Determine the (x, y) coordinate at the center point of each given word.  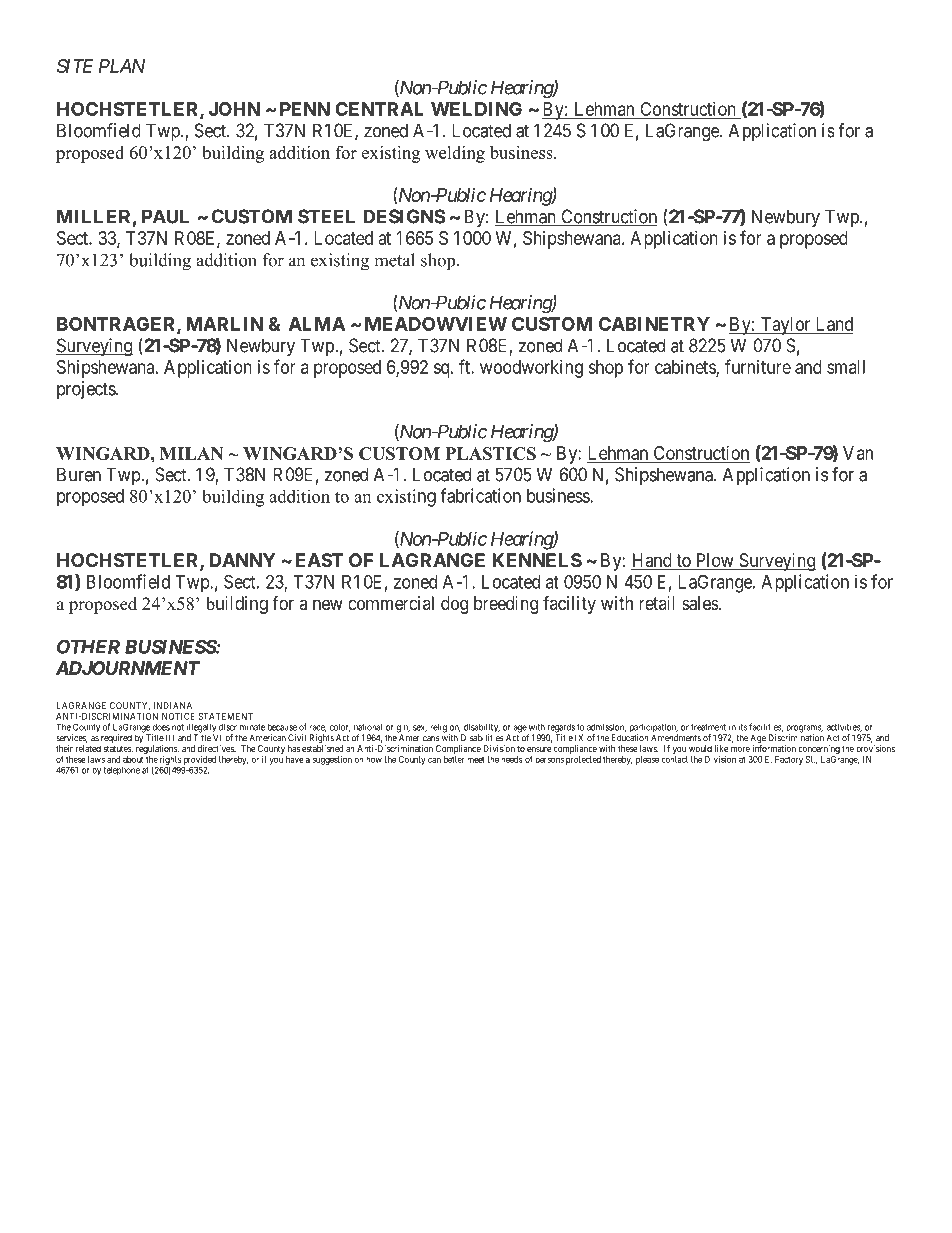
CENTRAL (379, 109)
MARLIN (224, 324)
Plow (714, 561)
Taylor (785, 326)
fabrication (480, 495)
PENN (305, 109)
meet (476, 759)
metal (394, 260)
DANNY (242, 560)
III (170, 737)
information (774, 748)
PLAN (122, 66)
